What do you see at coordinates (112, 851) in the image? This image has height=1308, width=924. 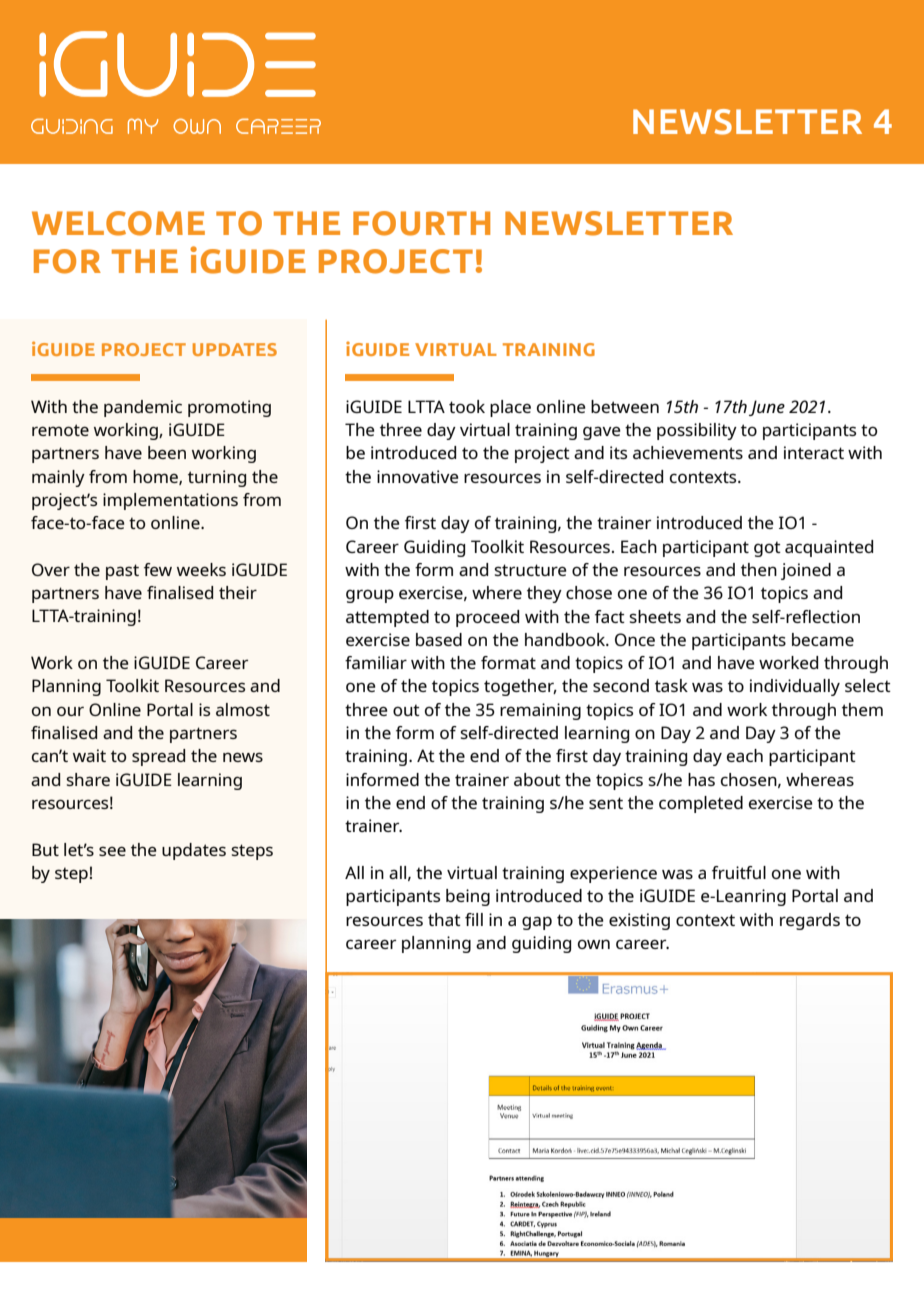 I see `see` at bounding box center [112, 851].
